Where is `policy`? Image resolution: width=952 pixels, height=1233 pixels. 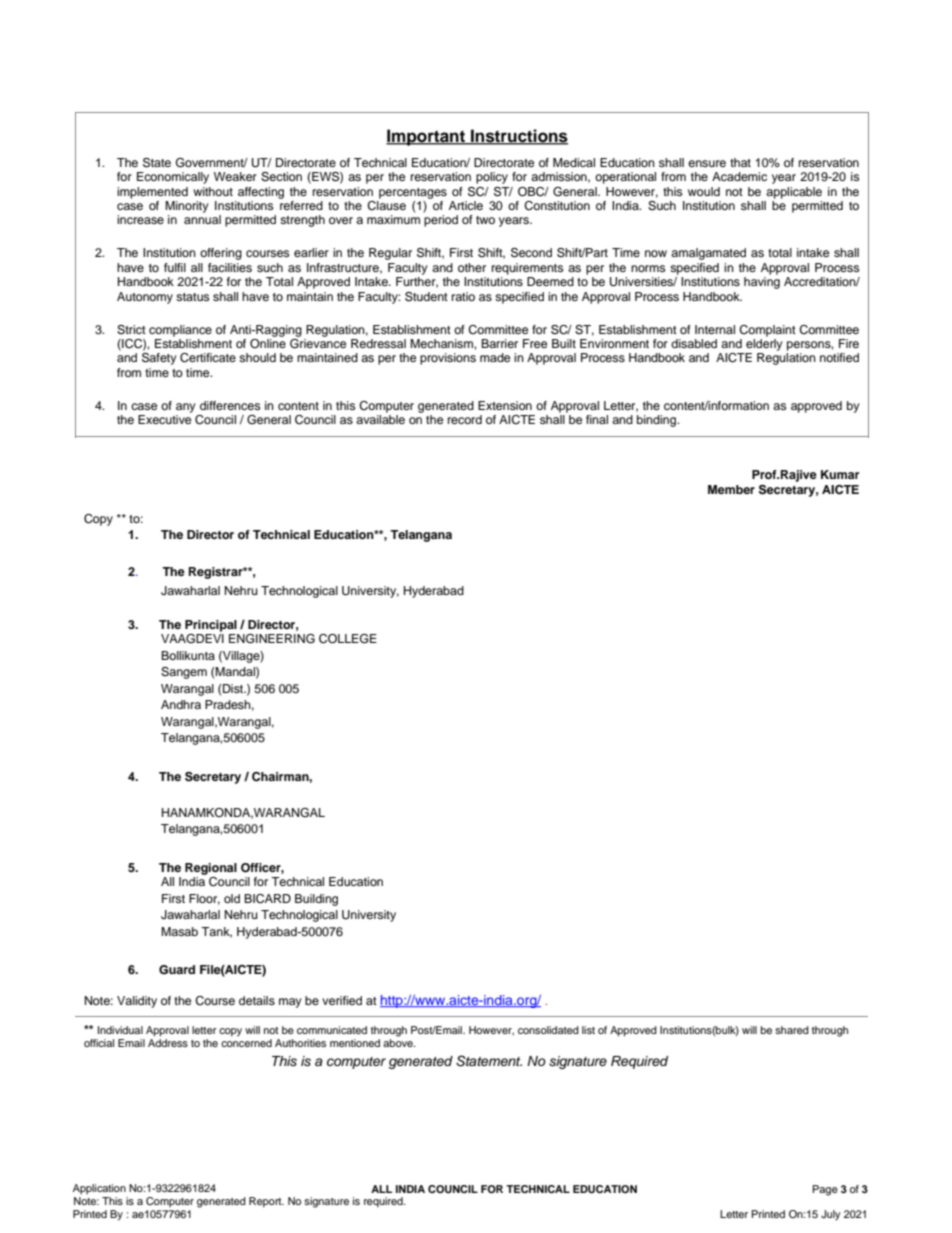 policy is located at coordinates (492, 178).
